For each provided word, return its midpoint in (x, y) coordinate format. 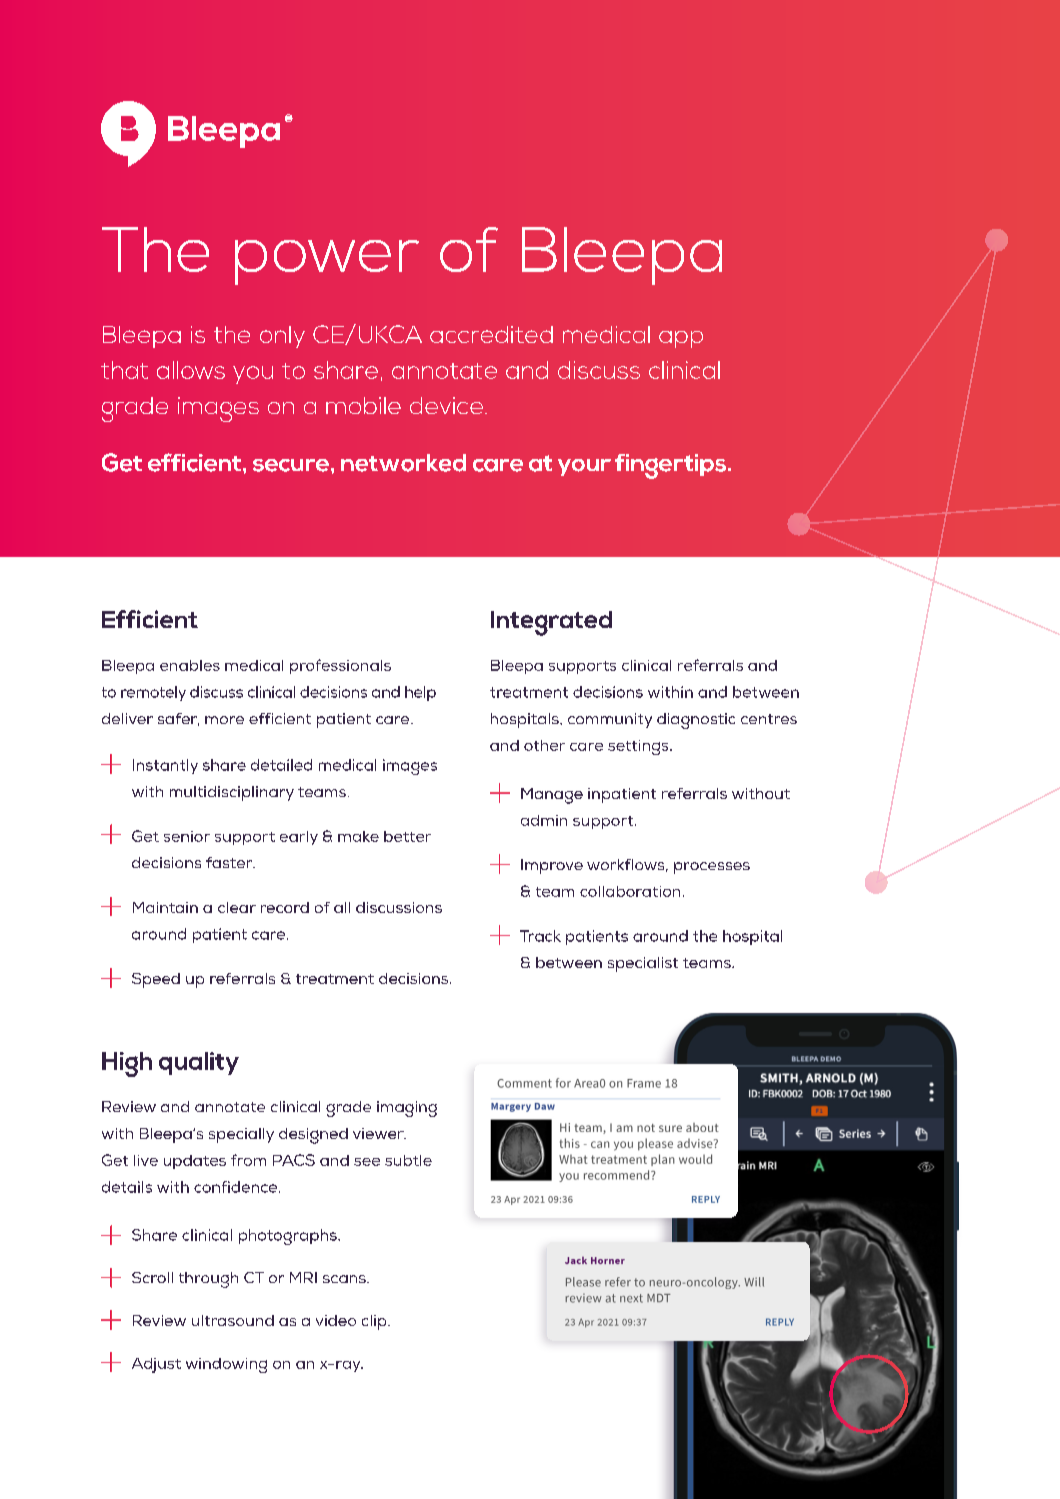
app (681, 339)
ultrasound (233, 1320)
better (407, 836)
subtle (408, 1160)
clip (375, 1322)
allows (191, 370)
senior (187, 836)
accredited (491, 334)
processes (712, 868)
